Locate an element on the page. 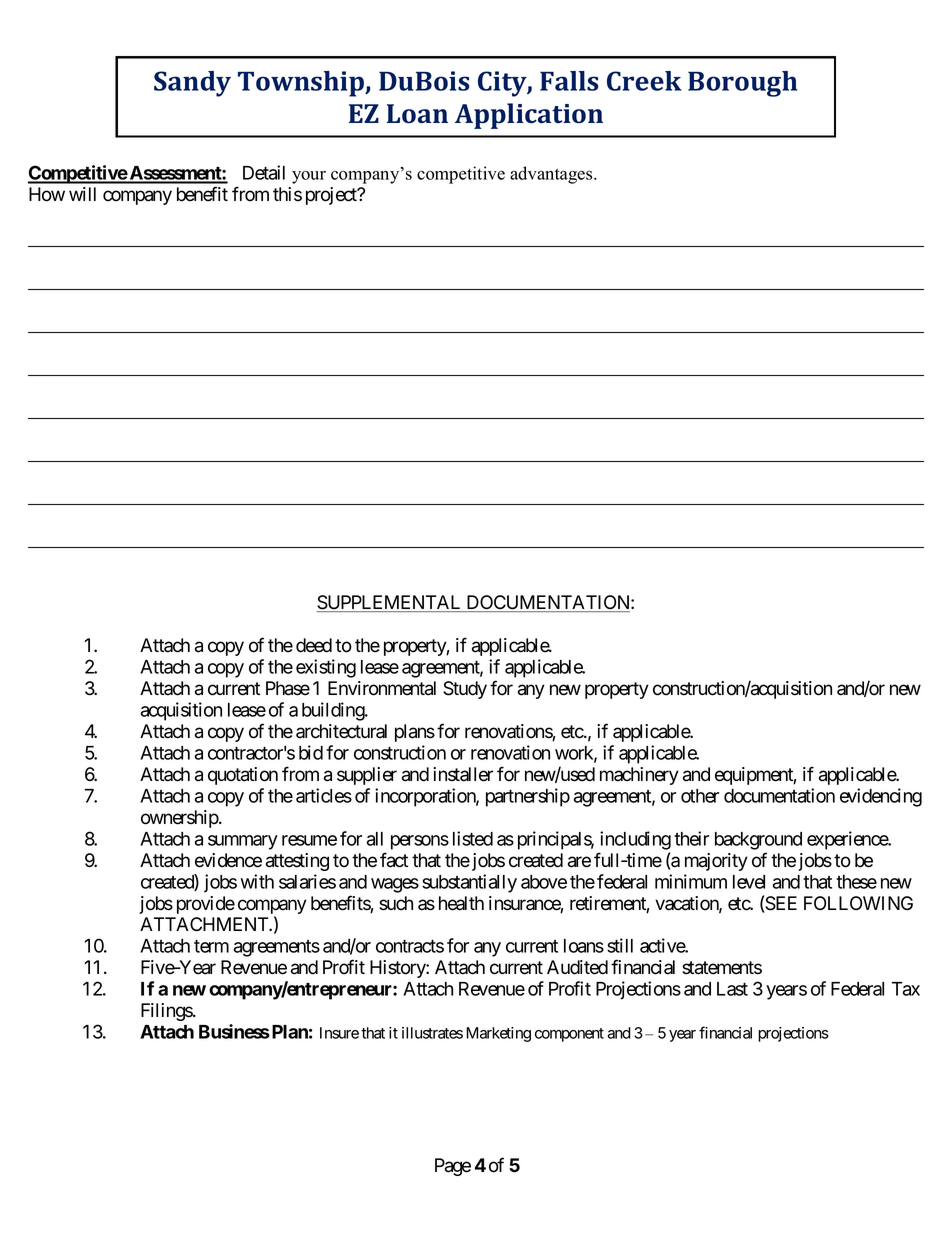 This document has height=1233, width=952. will is located at coordinates (82, 194).
